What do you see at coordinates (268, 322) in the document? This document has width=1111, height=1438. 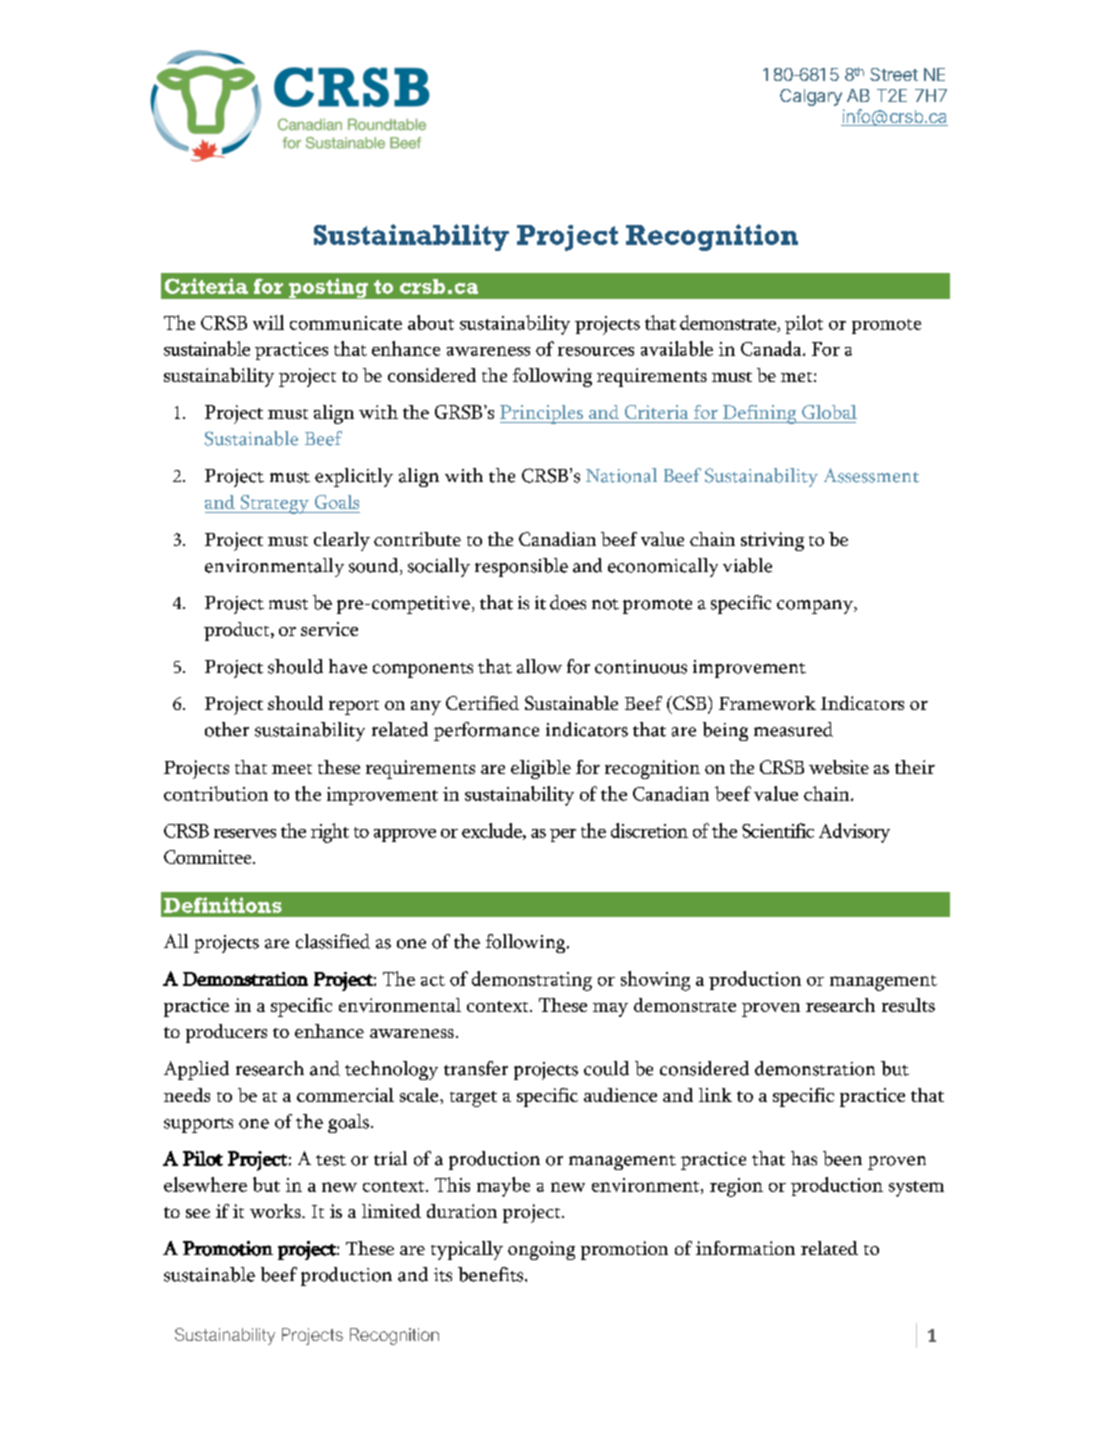 I see `will` at bounding box center [268, 322].
